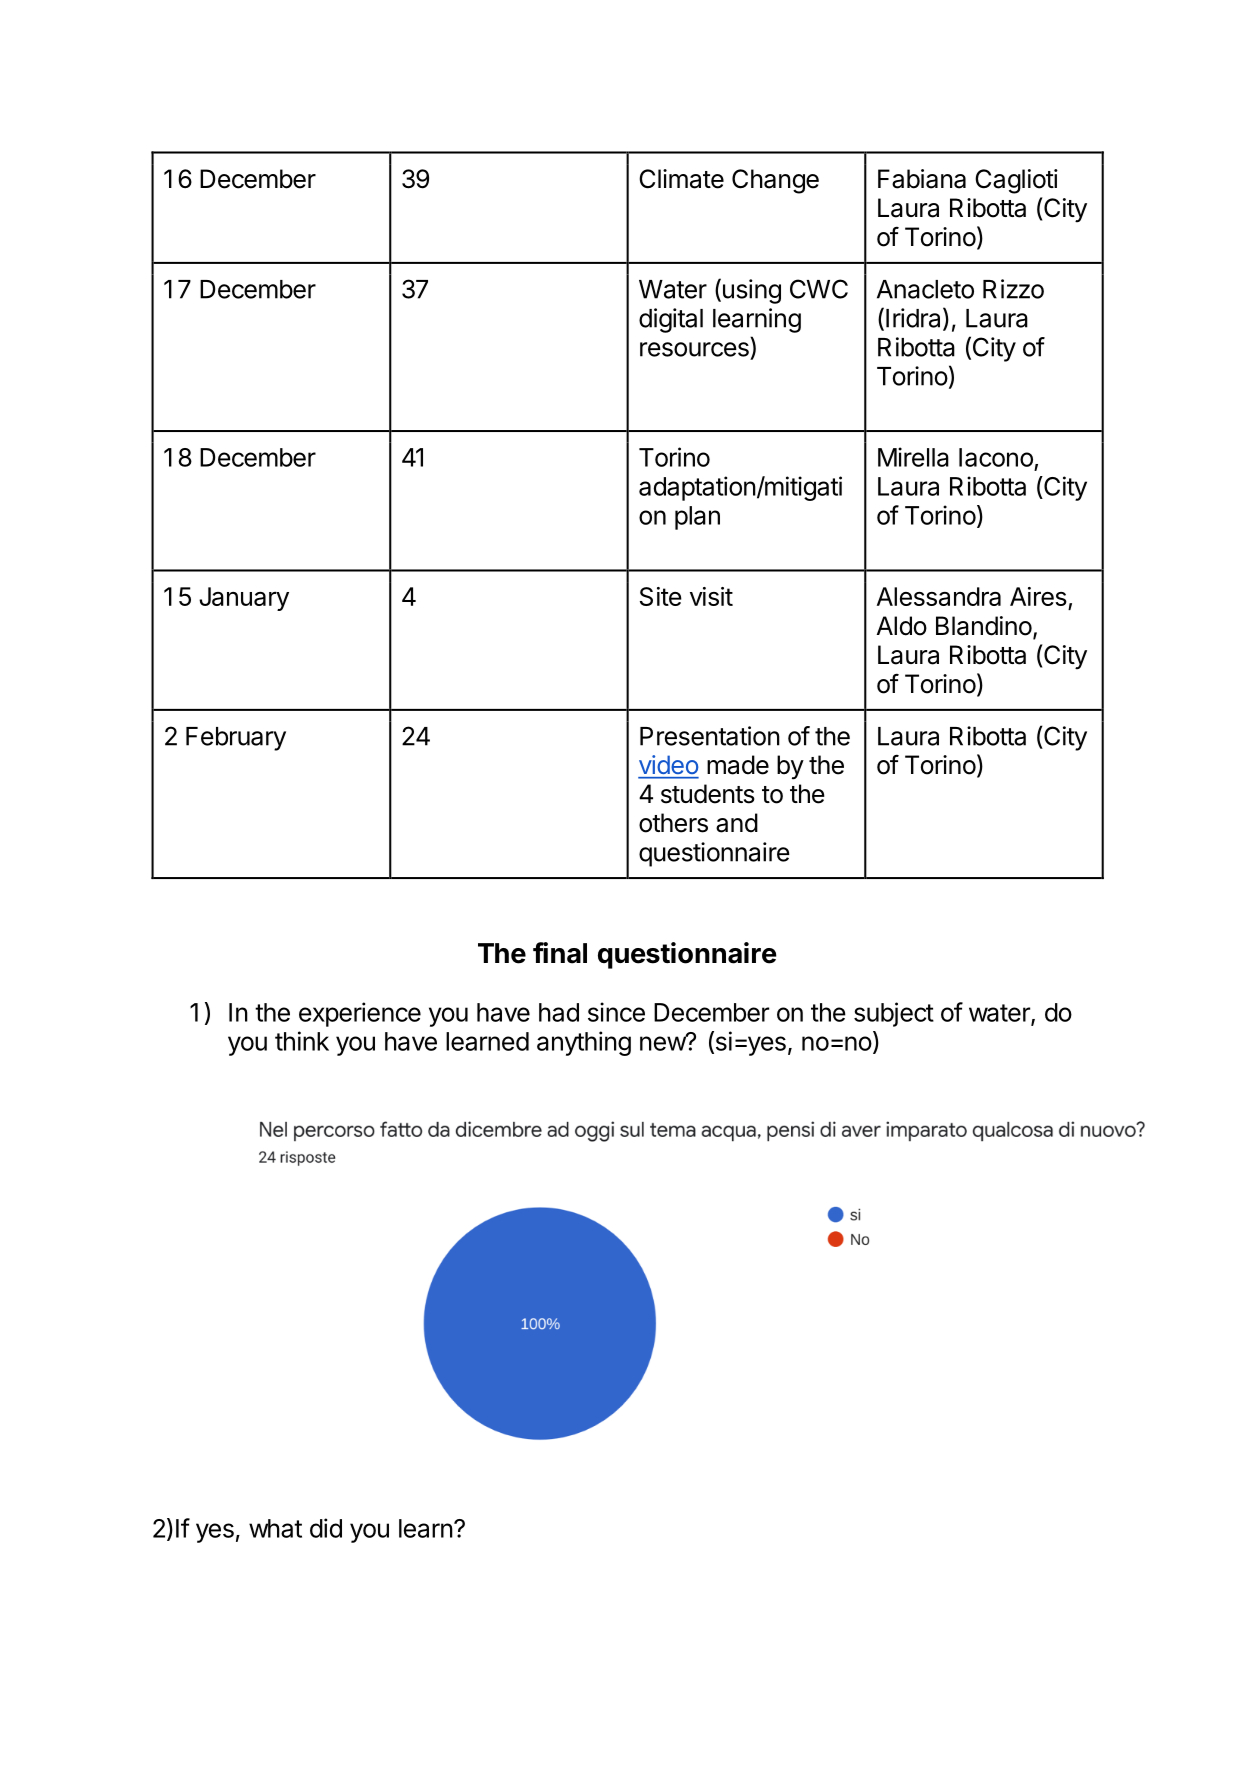 This document has height=1771, width=1253. I want to click on January, so click(244, 599).
